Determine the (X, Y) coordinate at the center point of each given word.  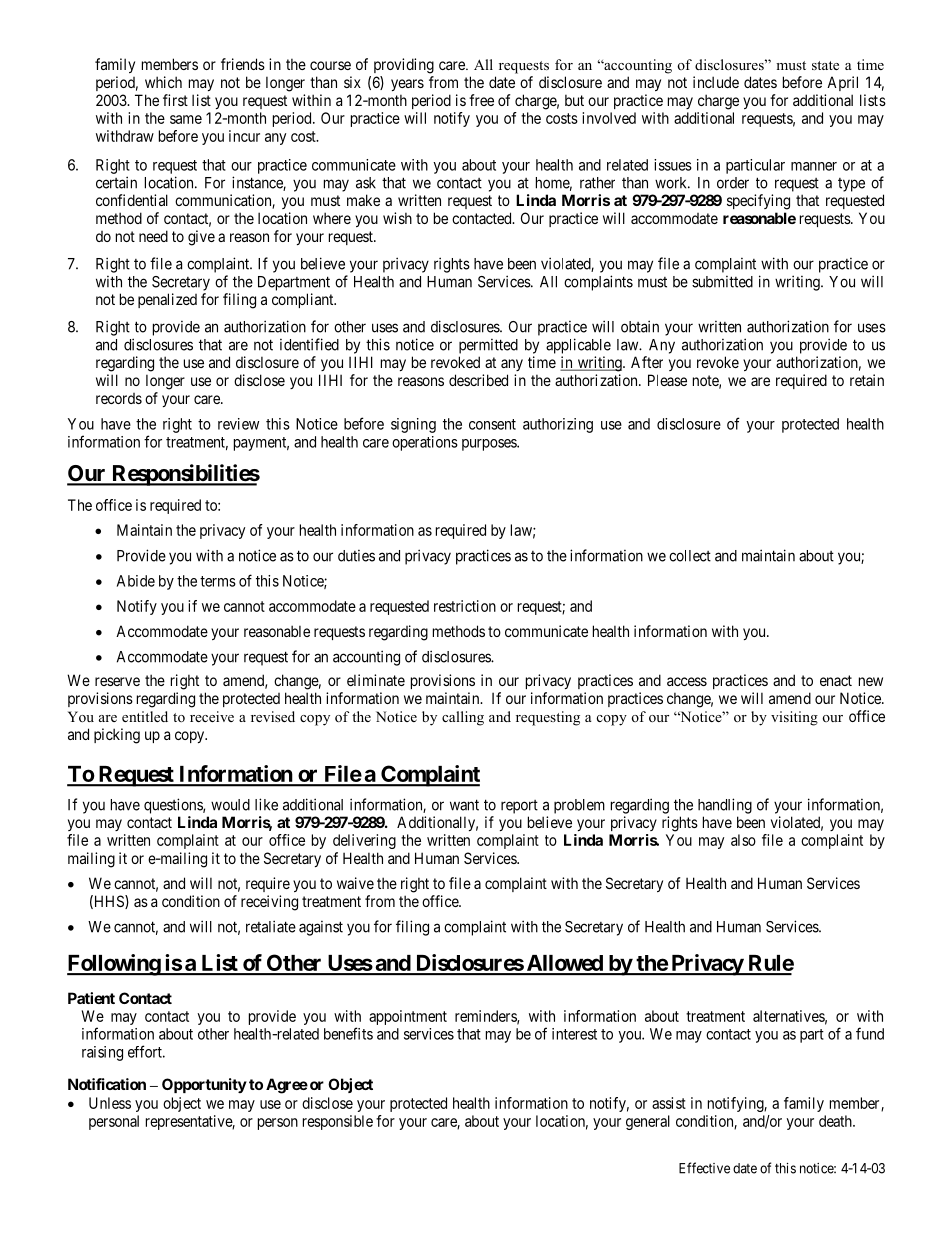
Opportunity (204, 1085)
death (836, 1121)
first (175, 100)
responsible (338, 1122)
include (716, 82)
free (481, 100)
